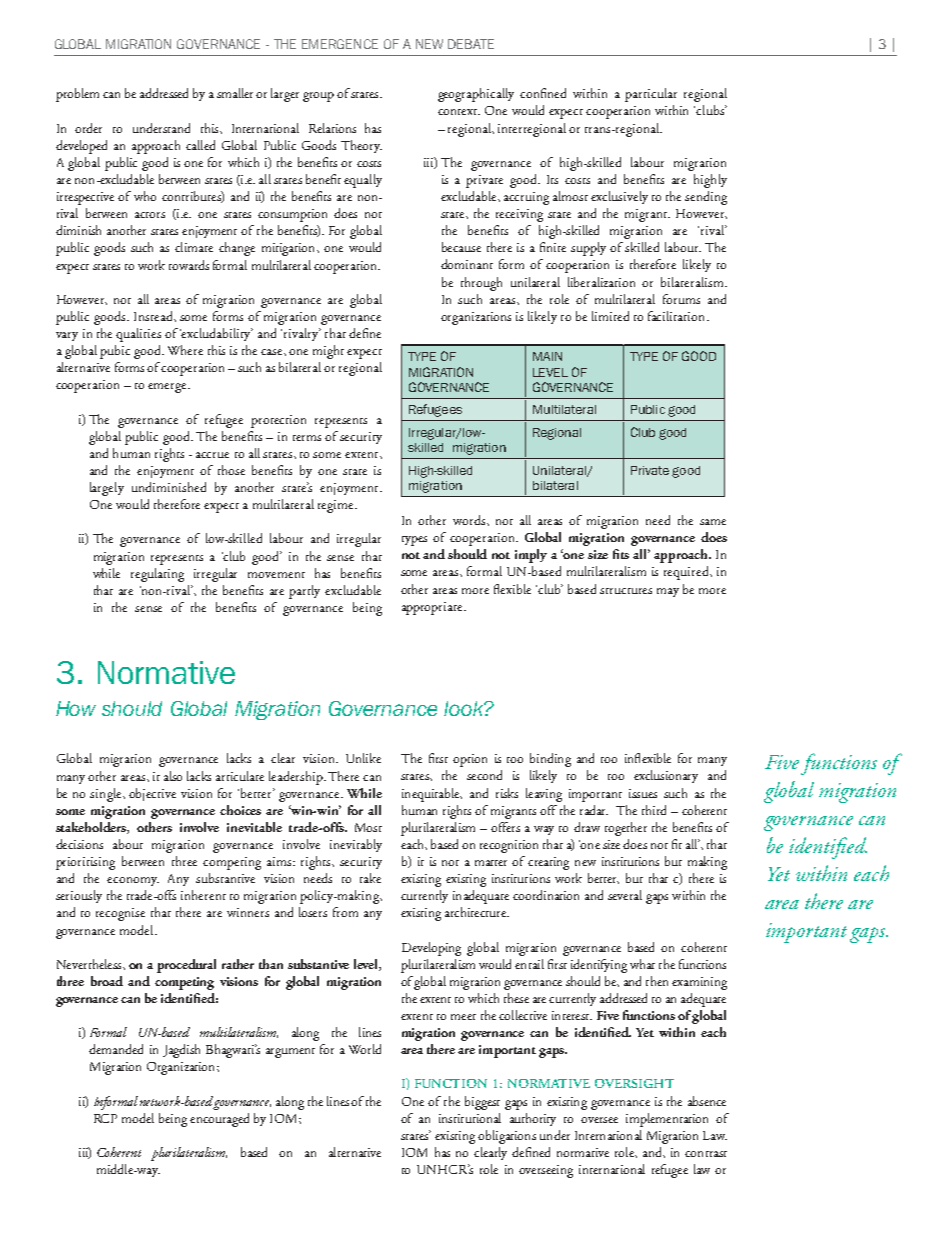 The width and height of the screenshot is (952, 1235). I want to click on regulating, so click(157, 575).
